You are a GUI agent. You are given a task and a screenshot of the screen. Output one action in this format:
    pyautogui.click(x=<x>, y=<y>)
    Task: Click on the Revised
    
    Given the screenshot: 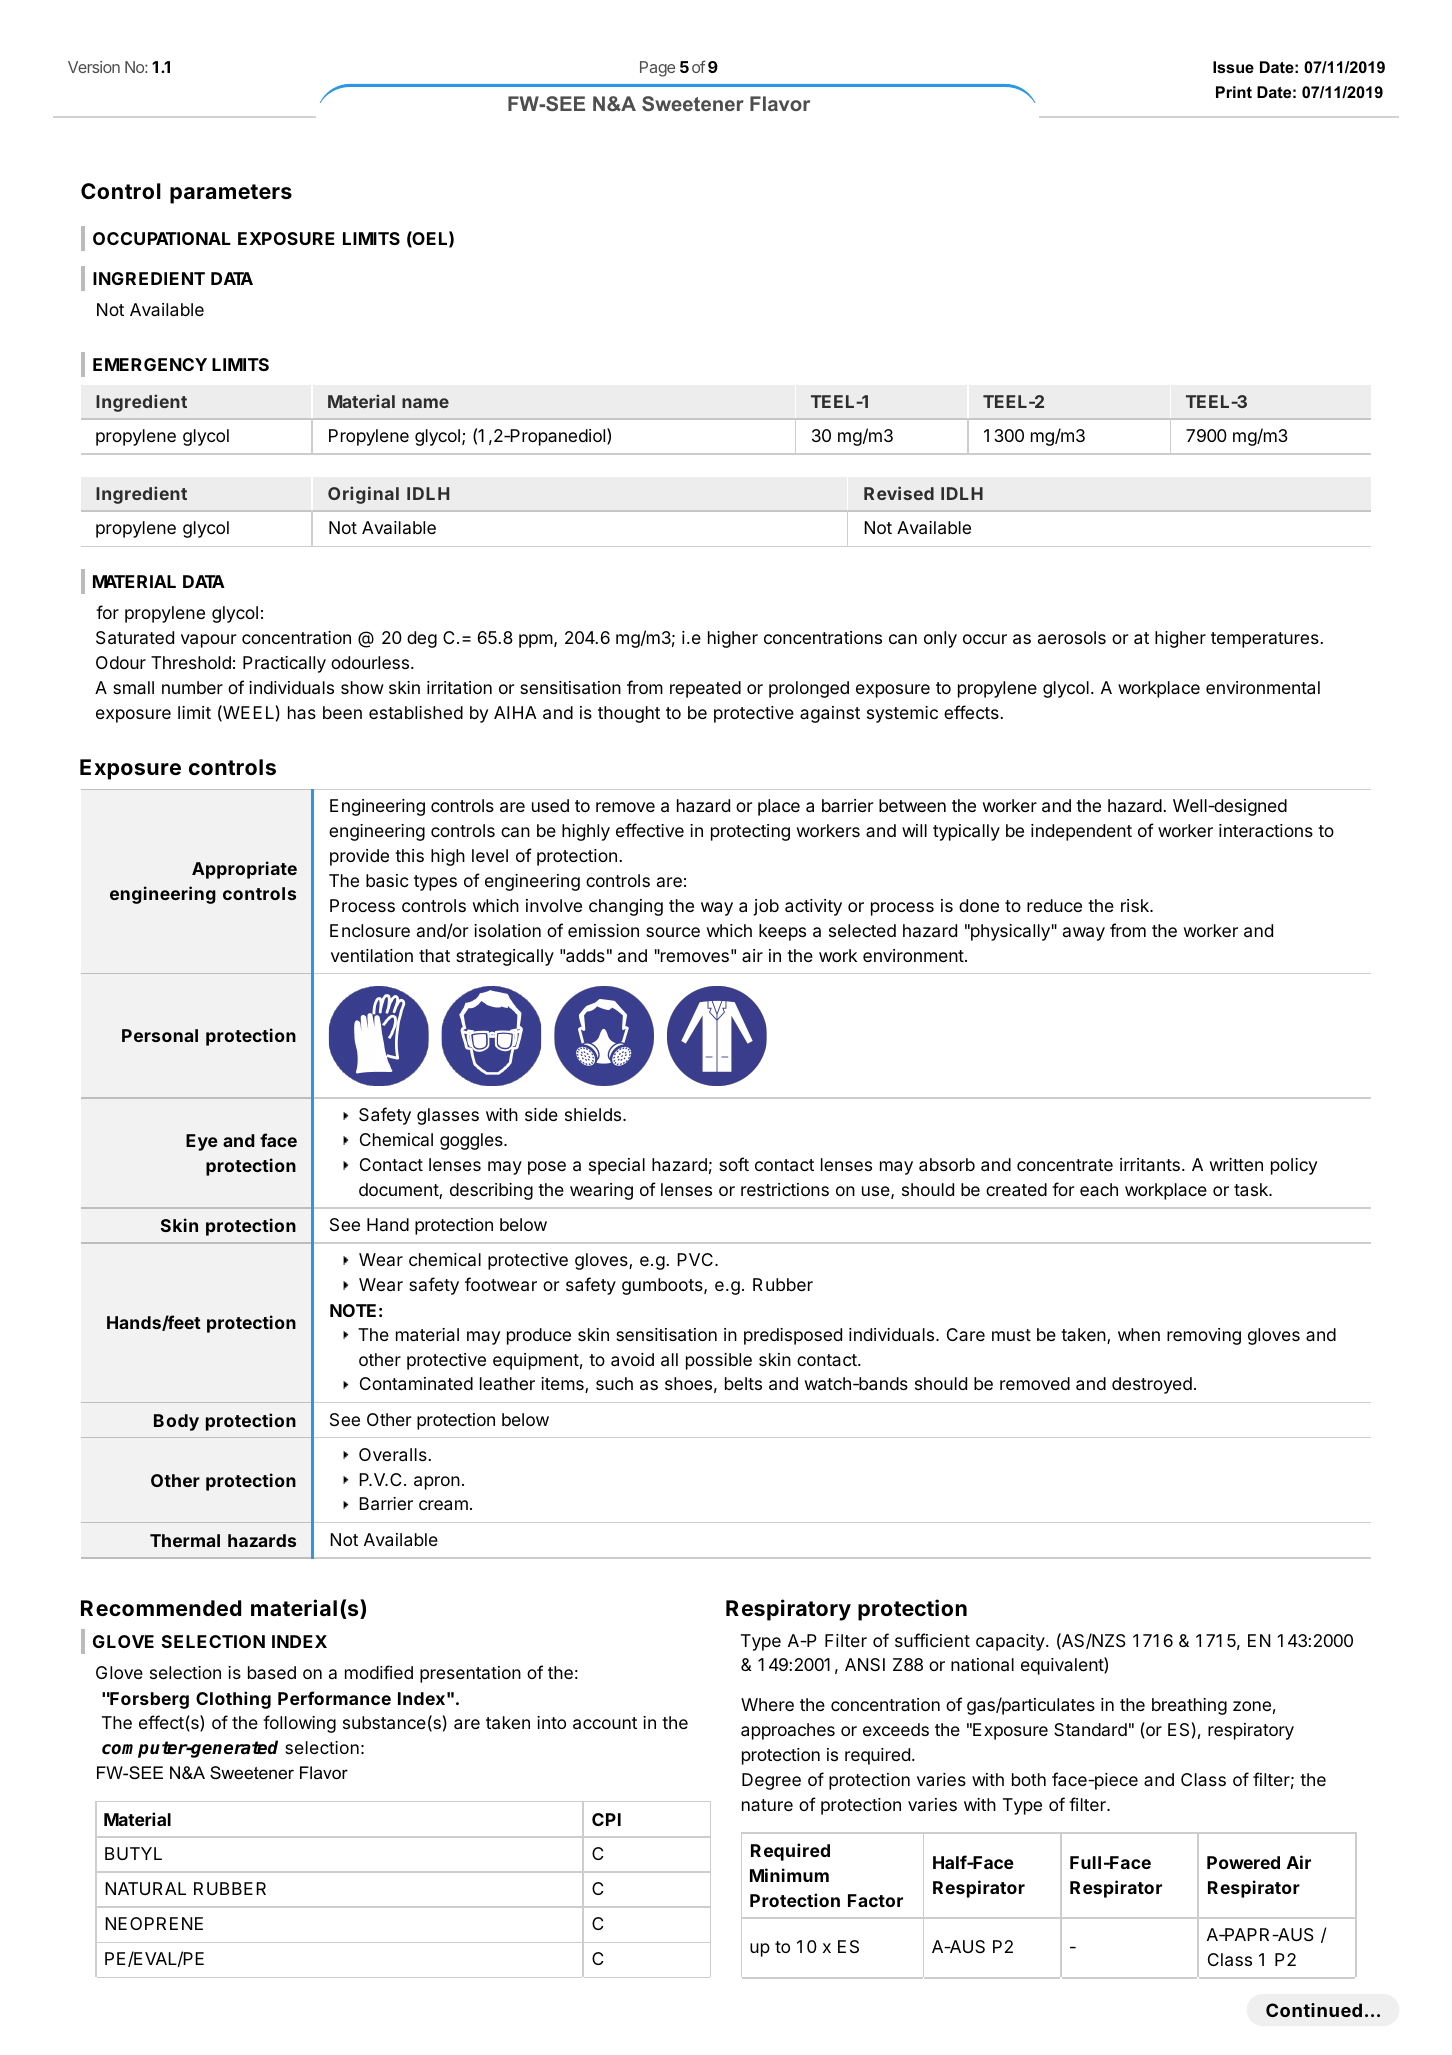 What is the action you would take?
    pyautogui.click(x=899, y=493)
